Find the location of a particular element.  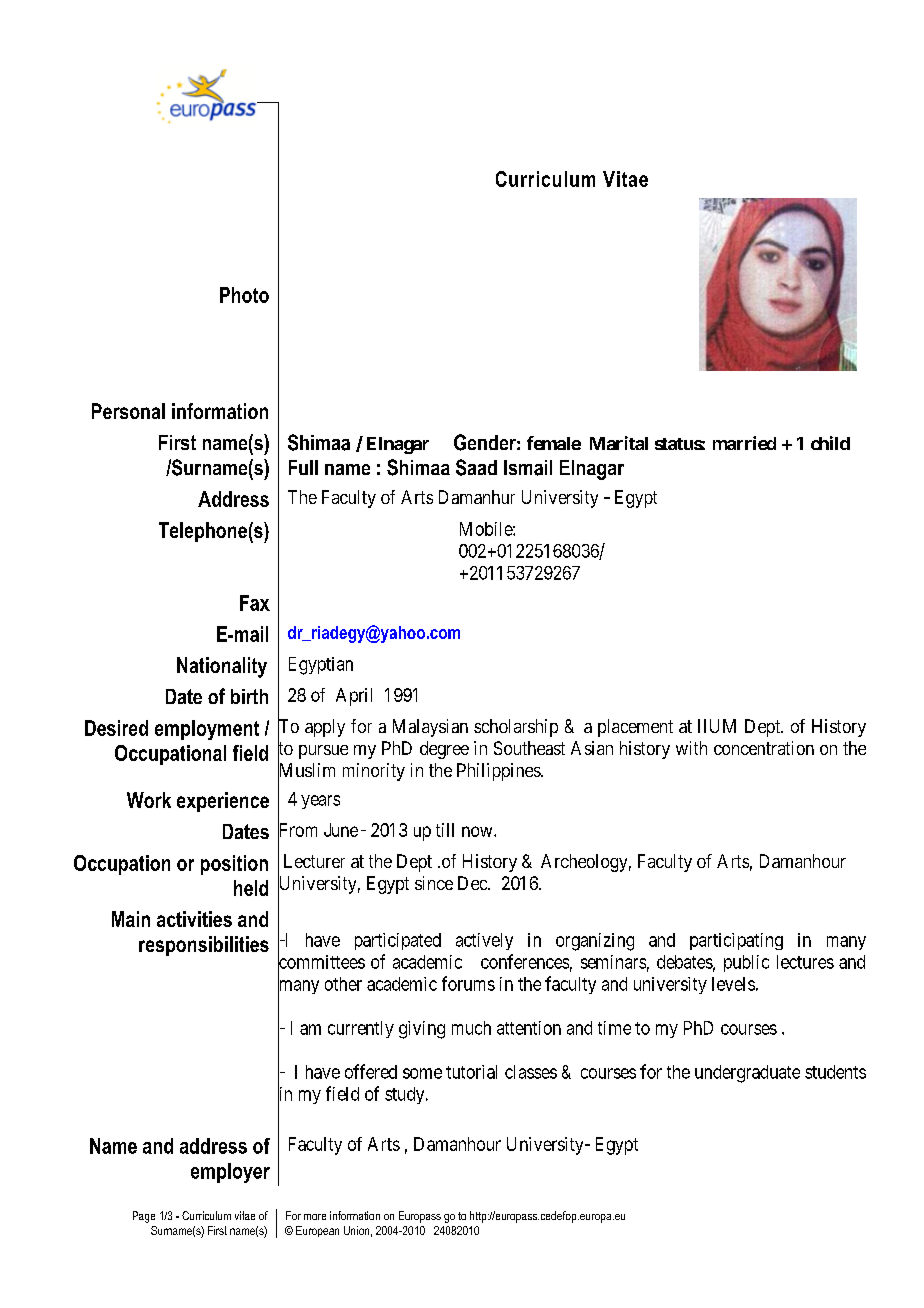

child is located at coordinates (830, 443).
